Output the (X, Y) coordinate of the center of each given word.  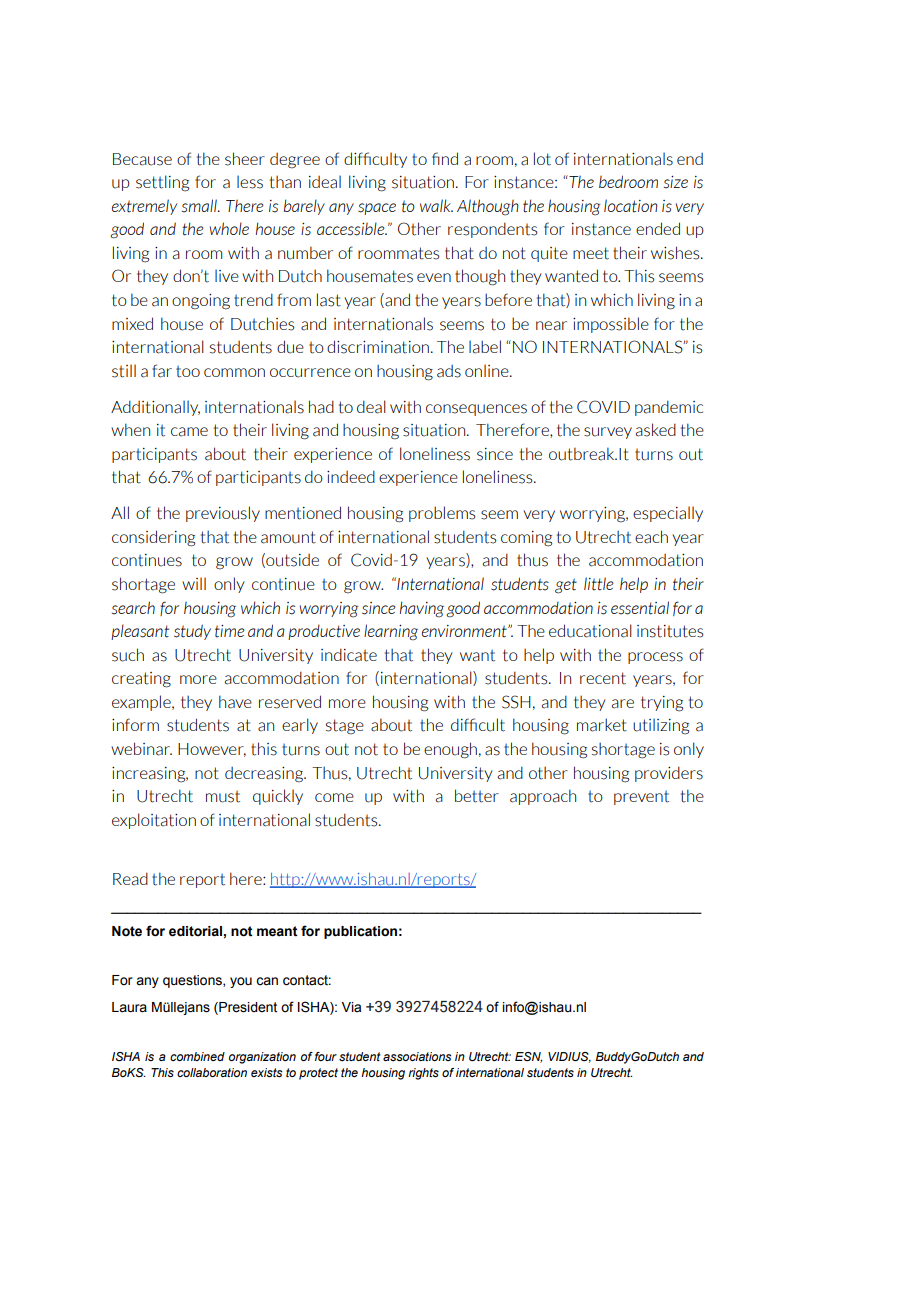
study (192, 632)
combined (197, 1056)
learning (391, 632)
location (630, 206)
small (200, 206)
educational (590, 631)
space (377, 209)
